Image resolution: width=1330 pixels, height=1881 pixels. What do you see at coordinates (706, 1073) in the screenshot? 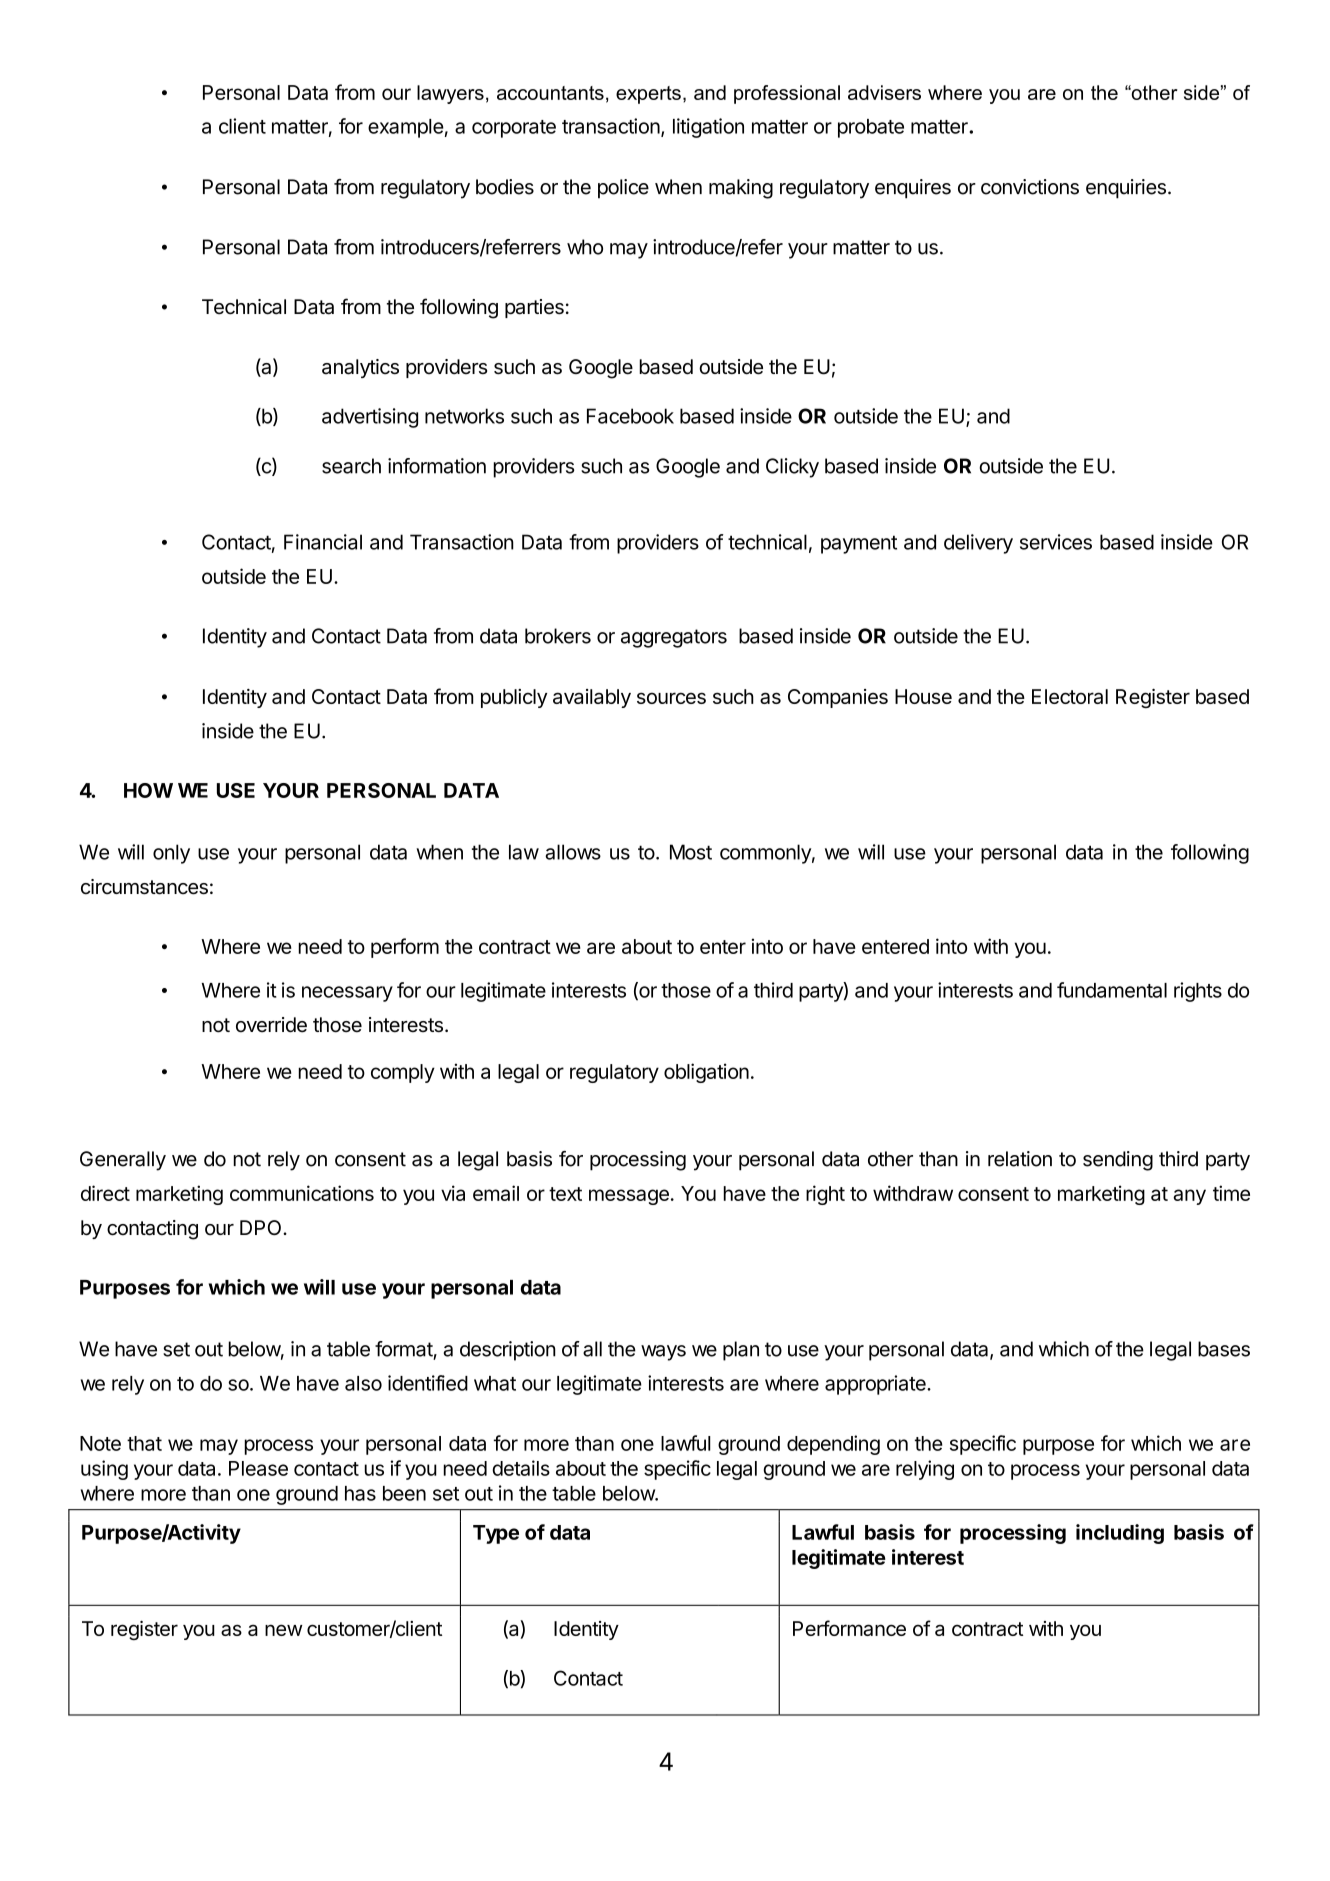
I see `obligation` at bounding box center [706, 1073].
